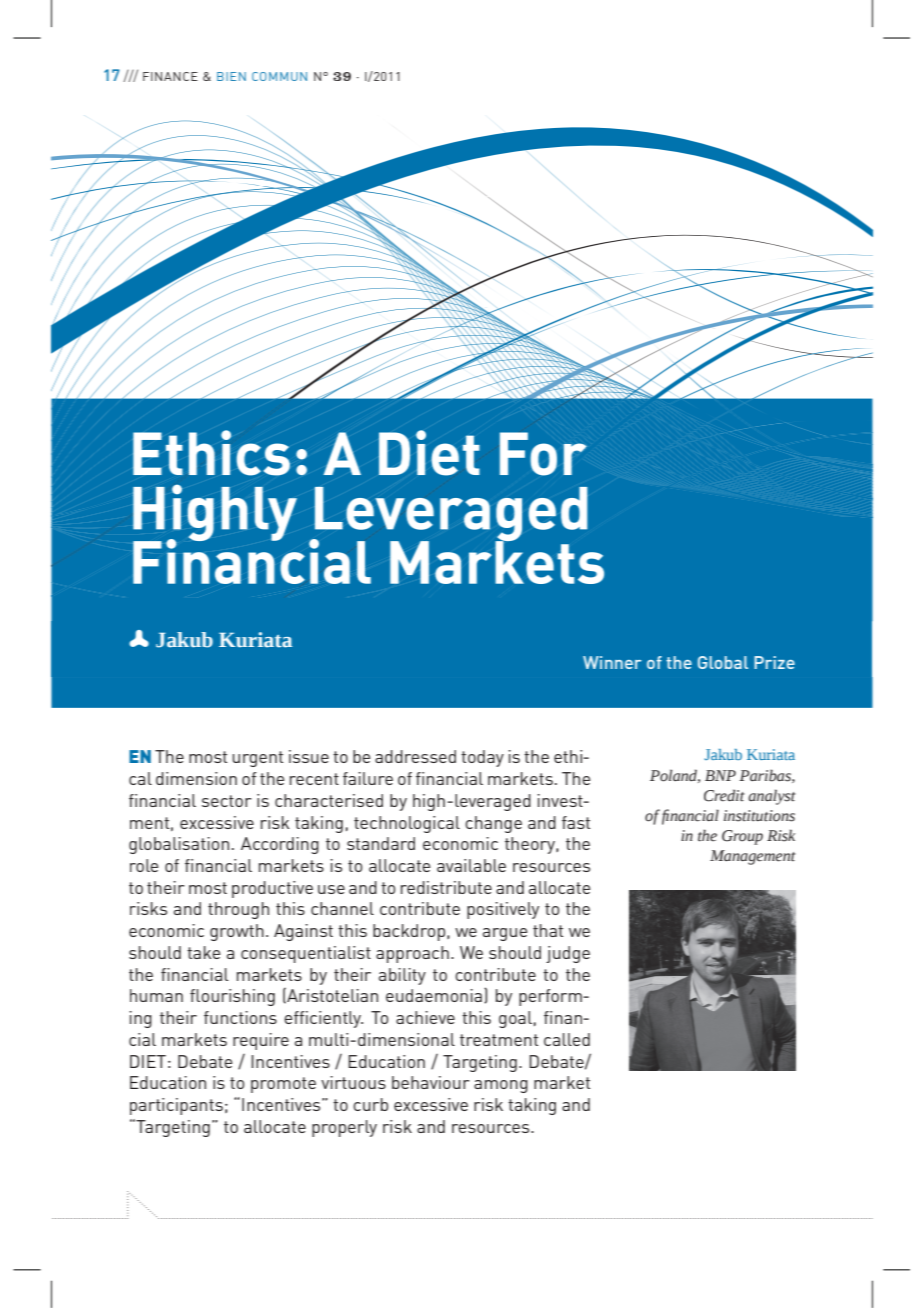 This screenshot has width=924, height=1308. Describe the element at coordinates (231, 76) in the screenshot. I see `BIEN` at that location.
